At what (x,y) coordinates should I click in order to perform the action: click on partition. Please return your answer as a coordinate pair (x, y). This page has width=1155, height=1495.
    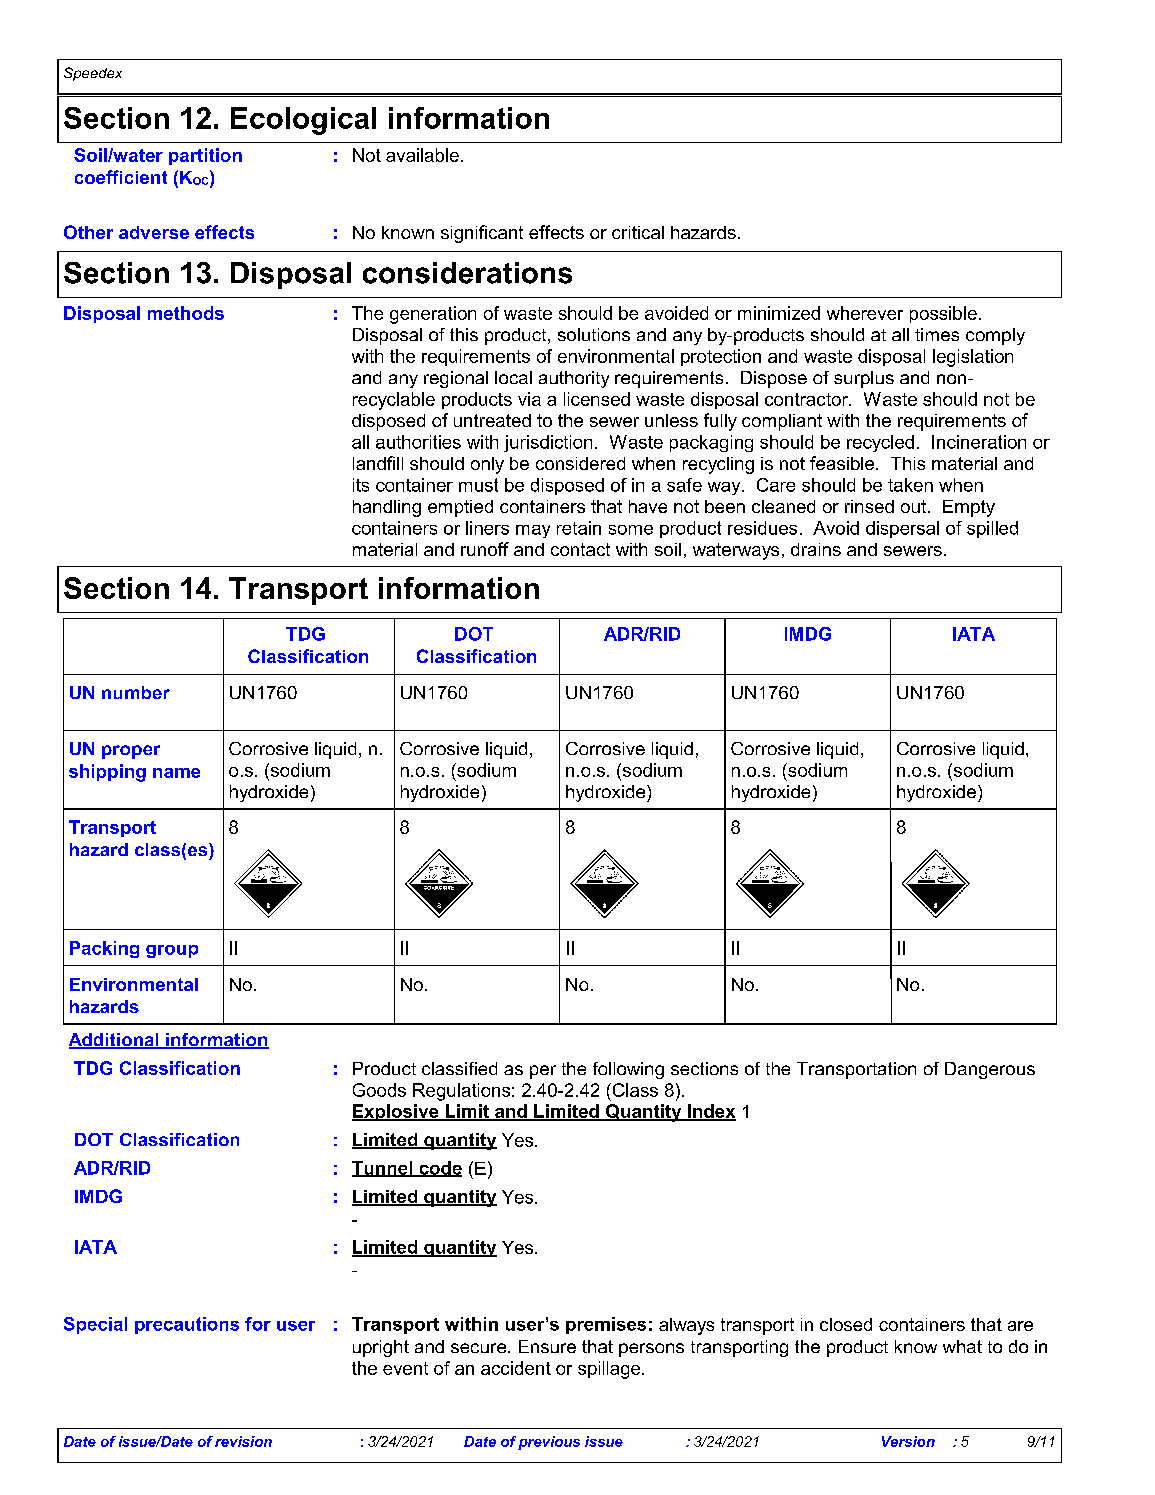
    Looking at the image, I should click on (205, 156).
